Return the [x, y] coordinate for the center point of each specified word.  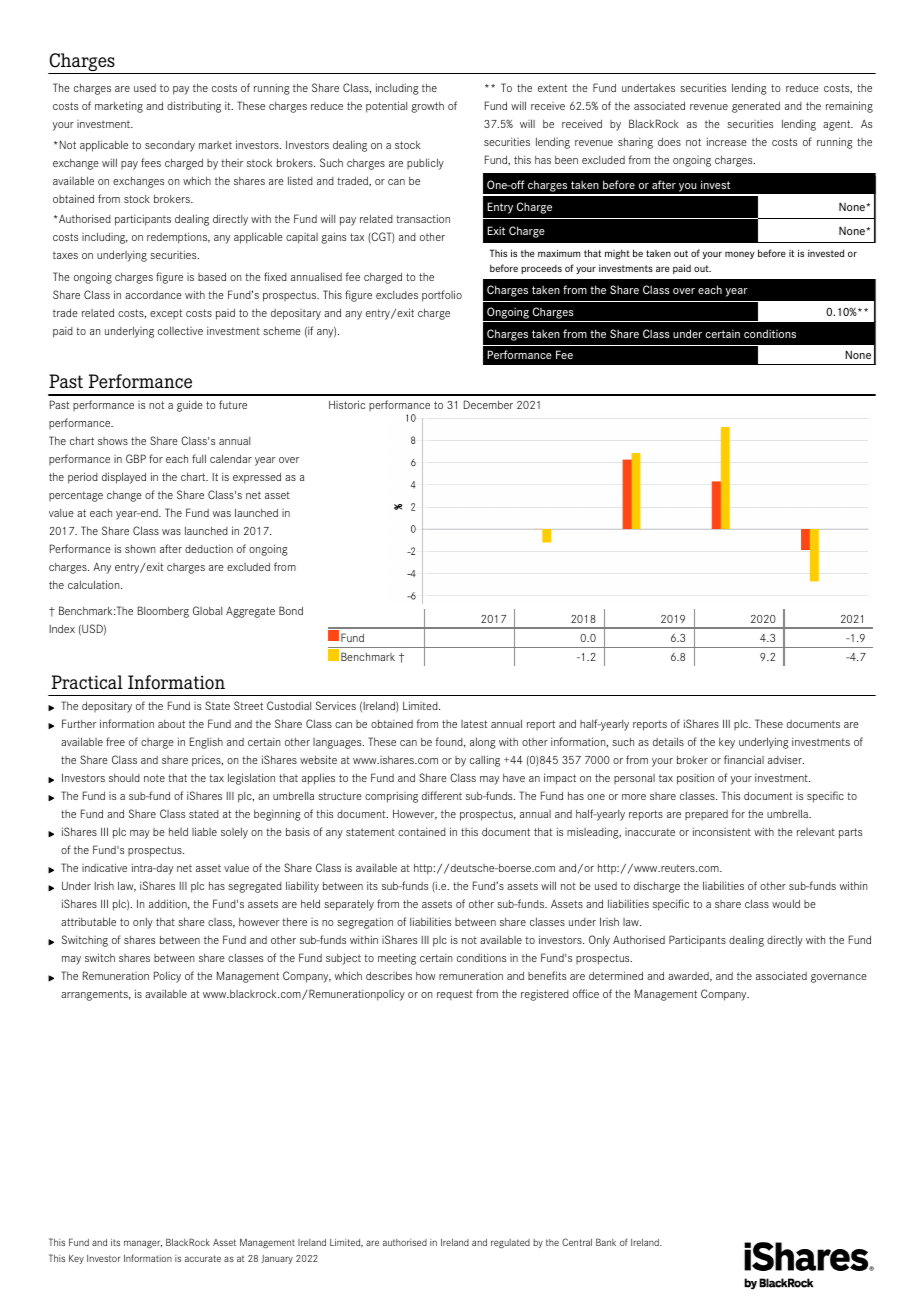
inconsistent [722, 831]
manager [143, 1244]
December [488, 404]
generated [756, 107]
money [740, 255]
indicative [104, 867]
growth [427, 107]
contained [422, 831]
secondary [170, 146]
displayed [124, 478]
